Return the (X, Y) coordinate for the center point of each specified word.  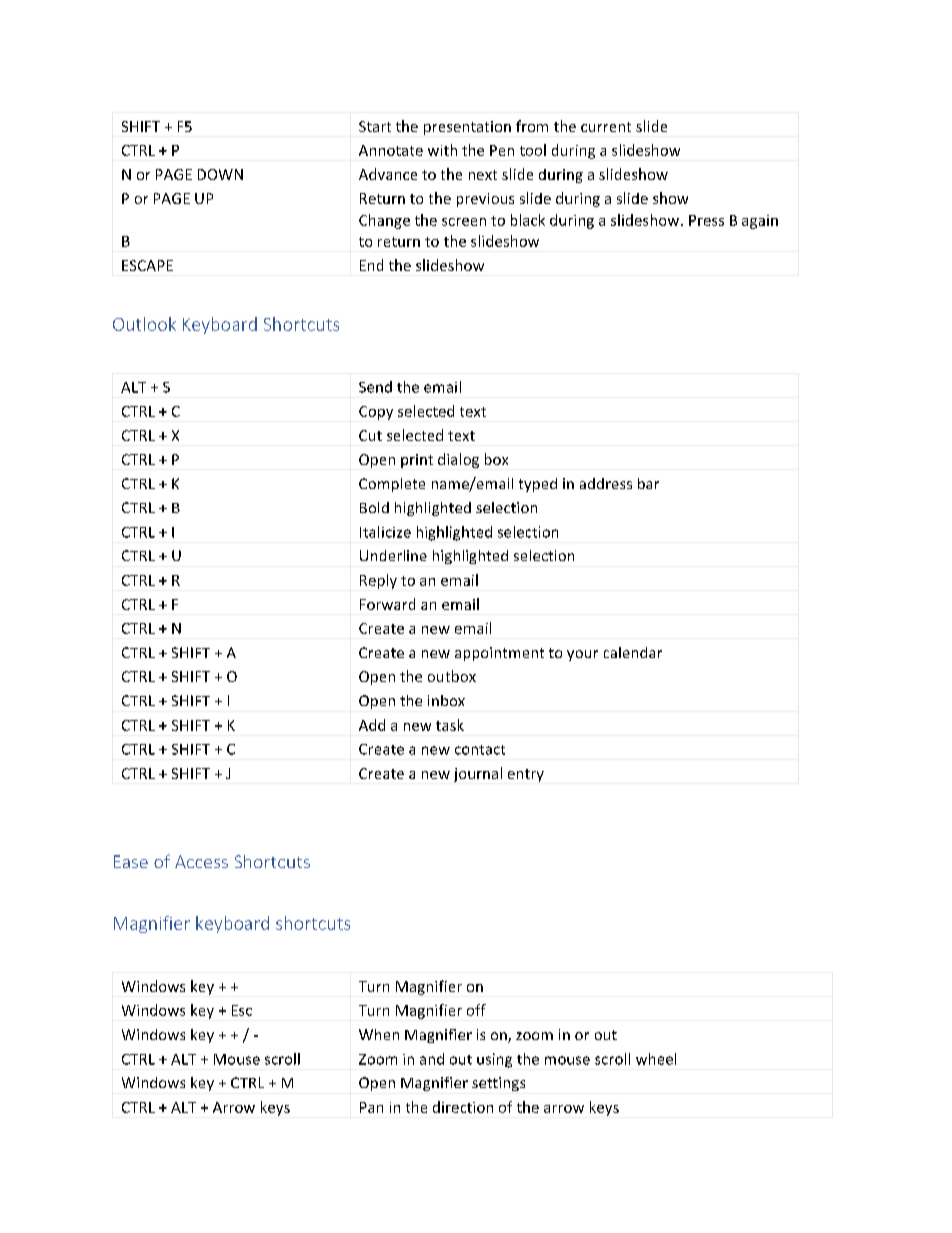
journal (478, 774)
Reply (378, 581)
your (582, 655)
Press (706, 220)
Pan (371, 1107)
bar (648, 483)
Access (201, 861)
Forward (387, 604)
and (432, 1059)
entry (526, 775)
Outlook (144, 324)
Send (375, 387)
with (442, 150)
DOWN (220, 174)
